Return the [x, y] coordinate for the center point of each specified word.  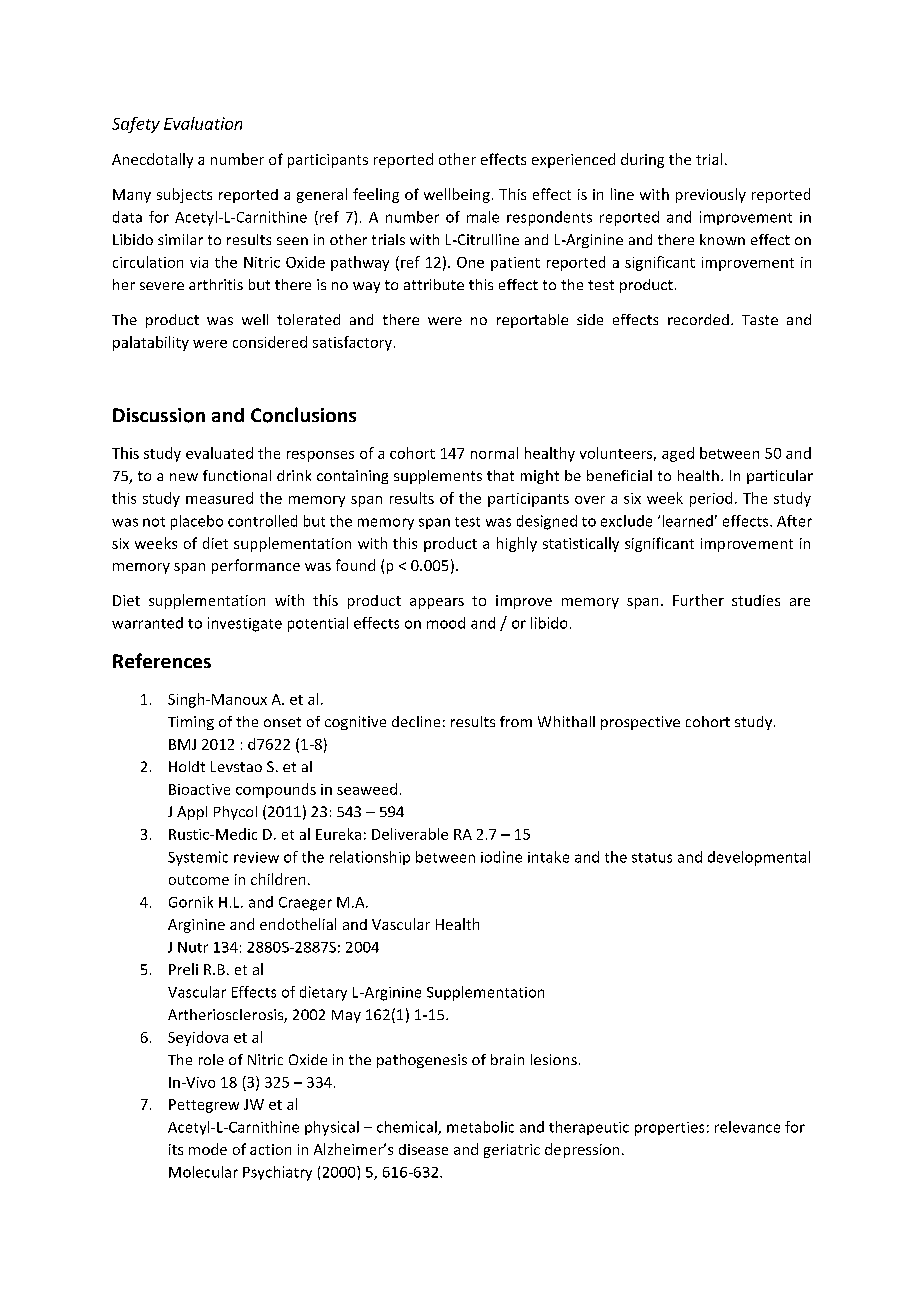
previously [711, 195]
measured [219, 498]
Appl [192, 813]
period [711, 499]
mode [208, 1149]
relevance [747, 1127]
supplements [438, 477]
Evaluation [203, 123]
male [483, 217]
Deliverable [410, 834]
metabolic [480, 1127]
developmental [759, 858]
